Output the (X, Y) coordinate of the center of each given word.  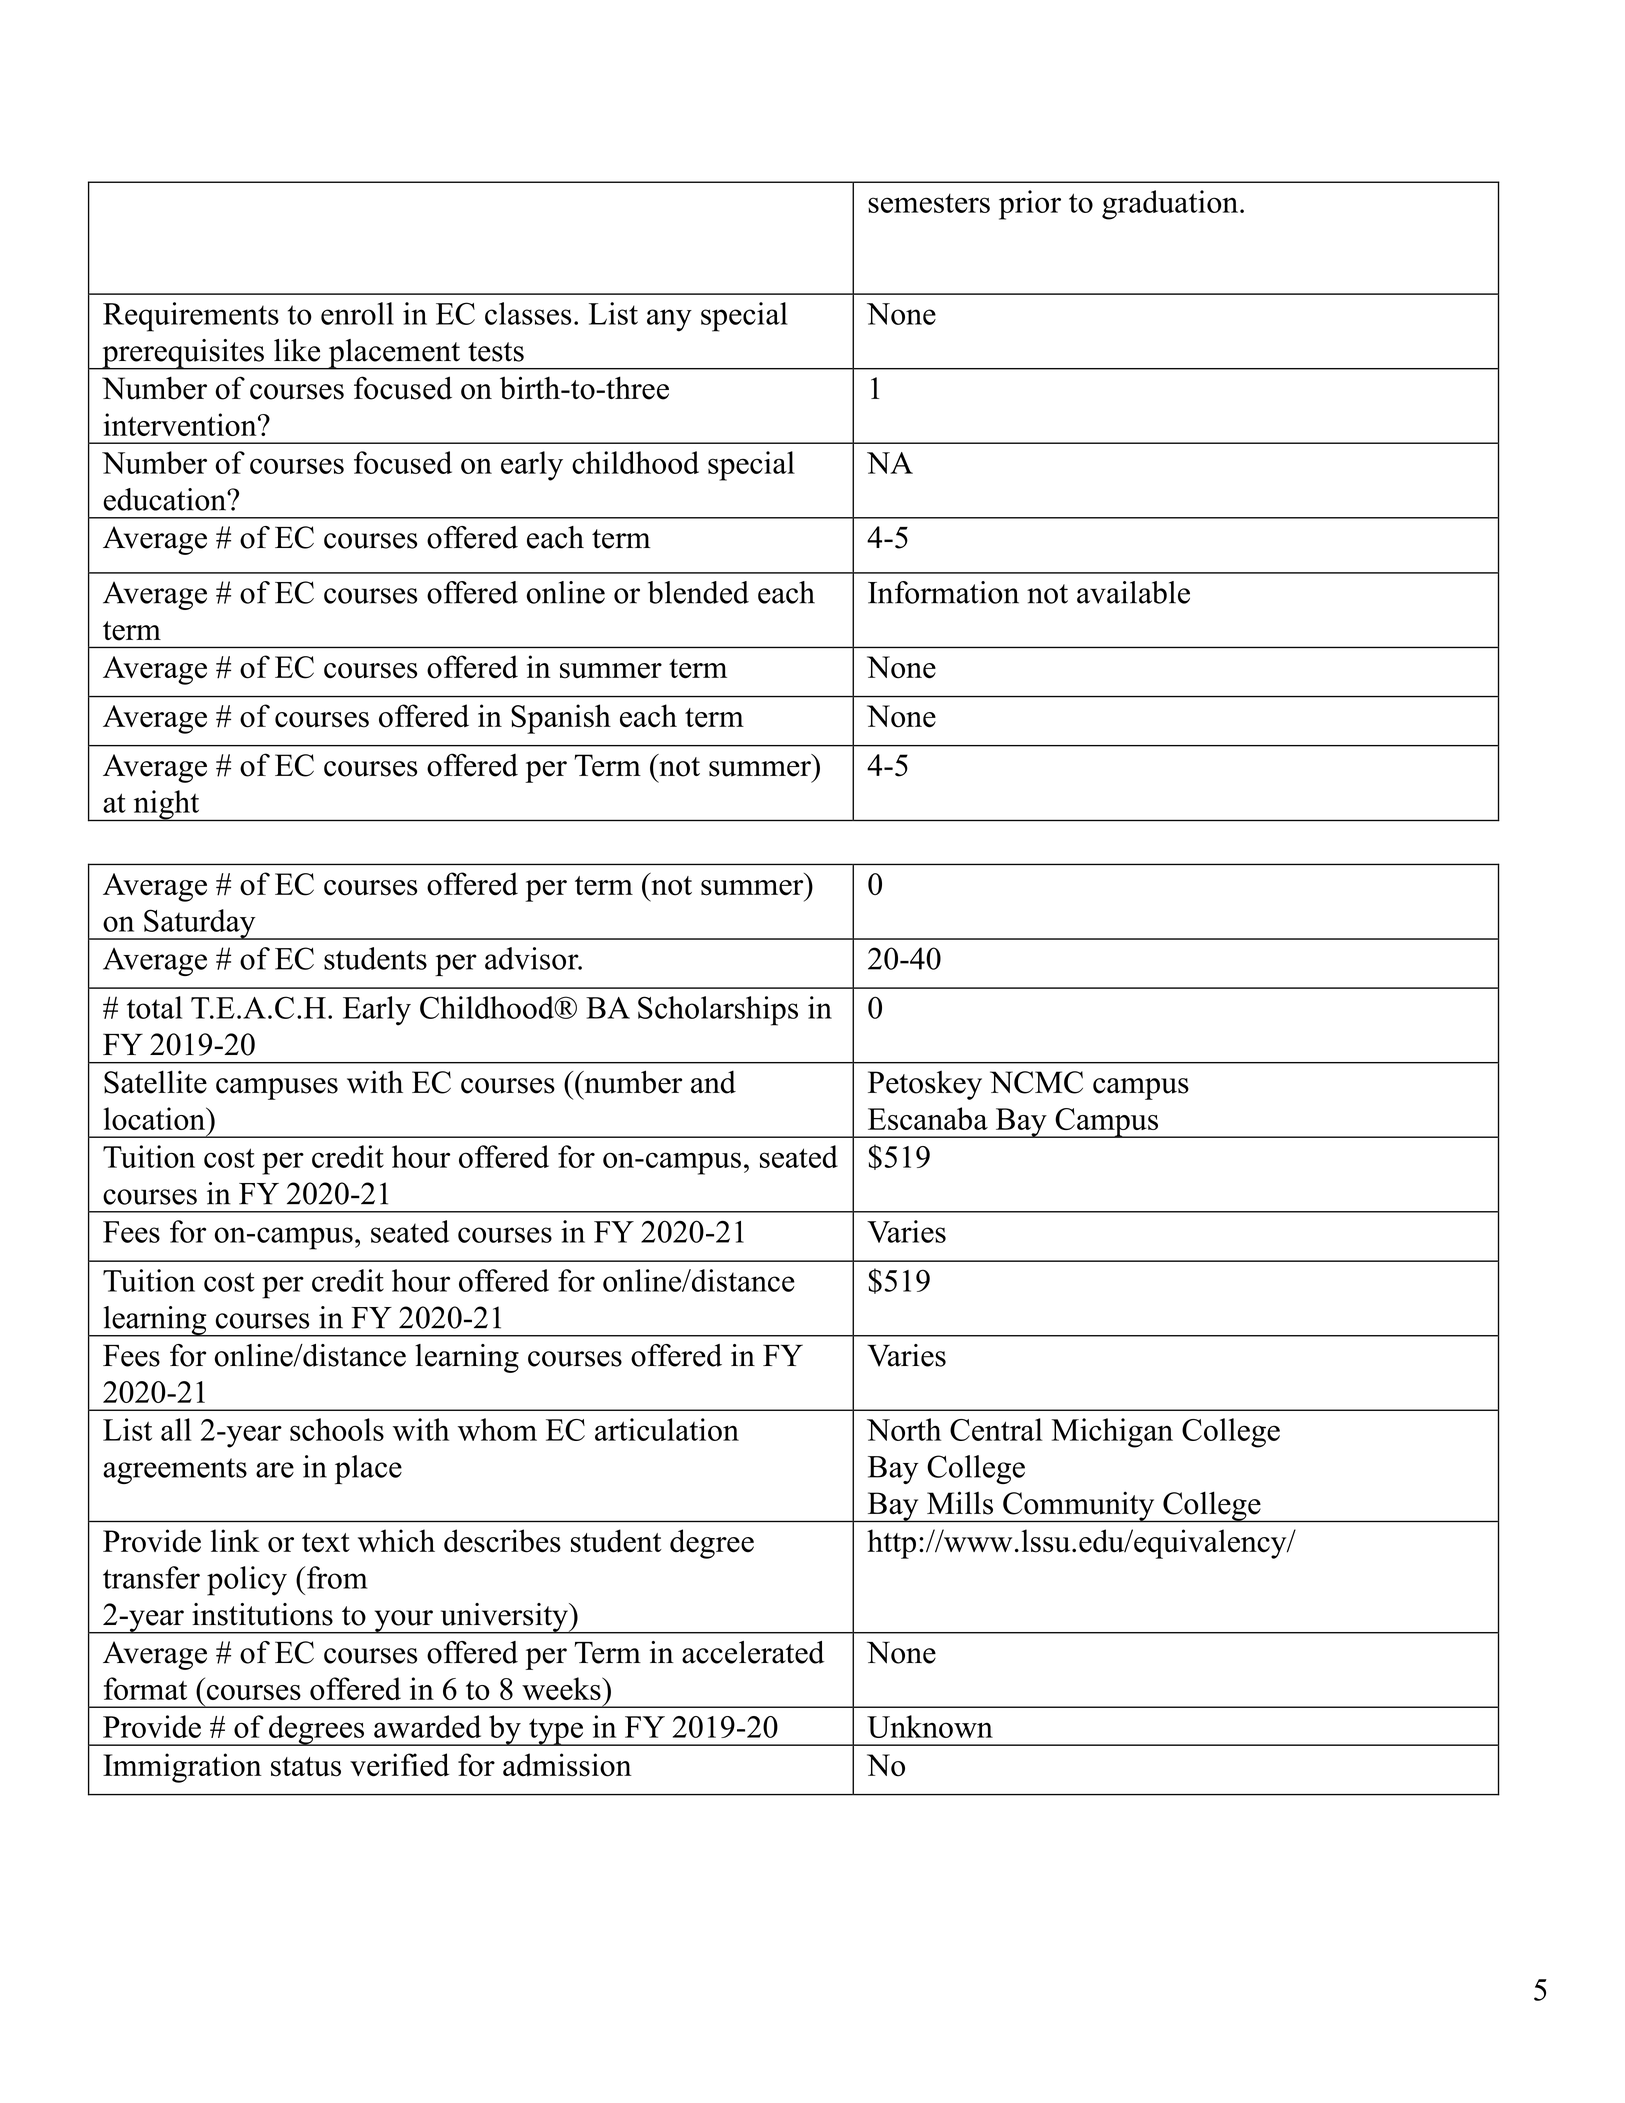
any (669, 320)
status (306, 1767)
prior (1030, 205)
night (166, 805)
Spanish (561, 719)
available (1133, 592)
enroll (357, 313)
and (713, 1082)
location (155, 1118)
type (556, 1732)
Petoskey (925, 1085)
